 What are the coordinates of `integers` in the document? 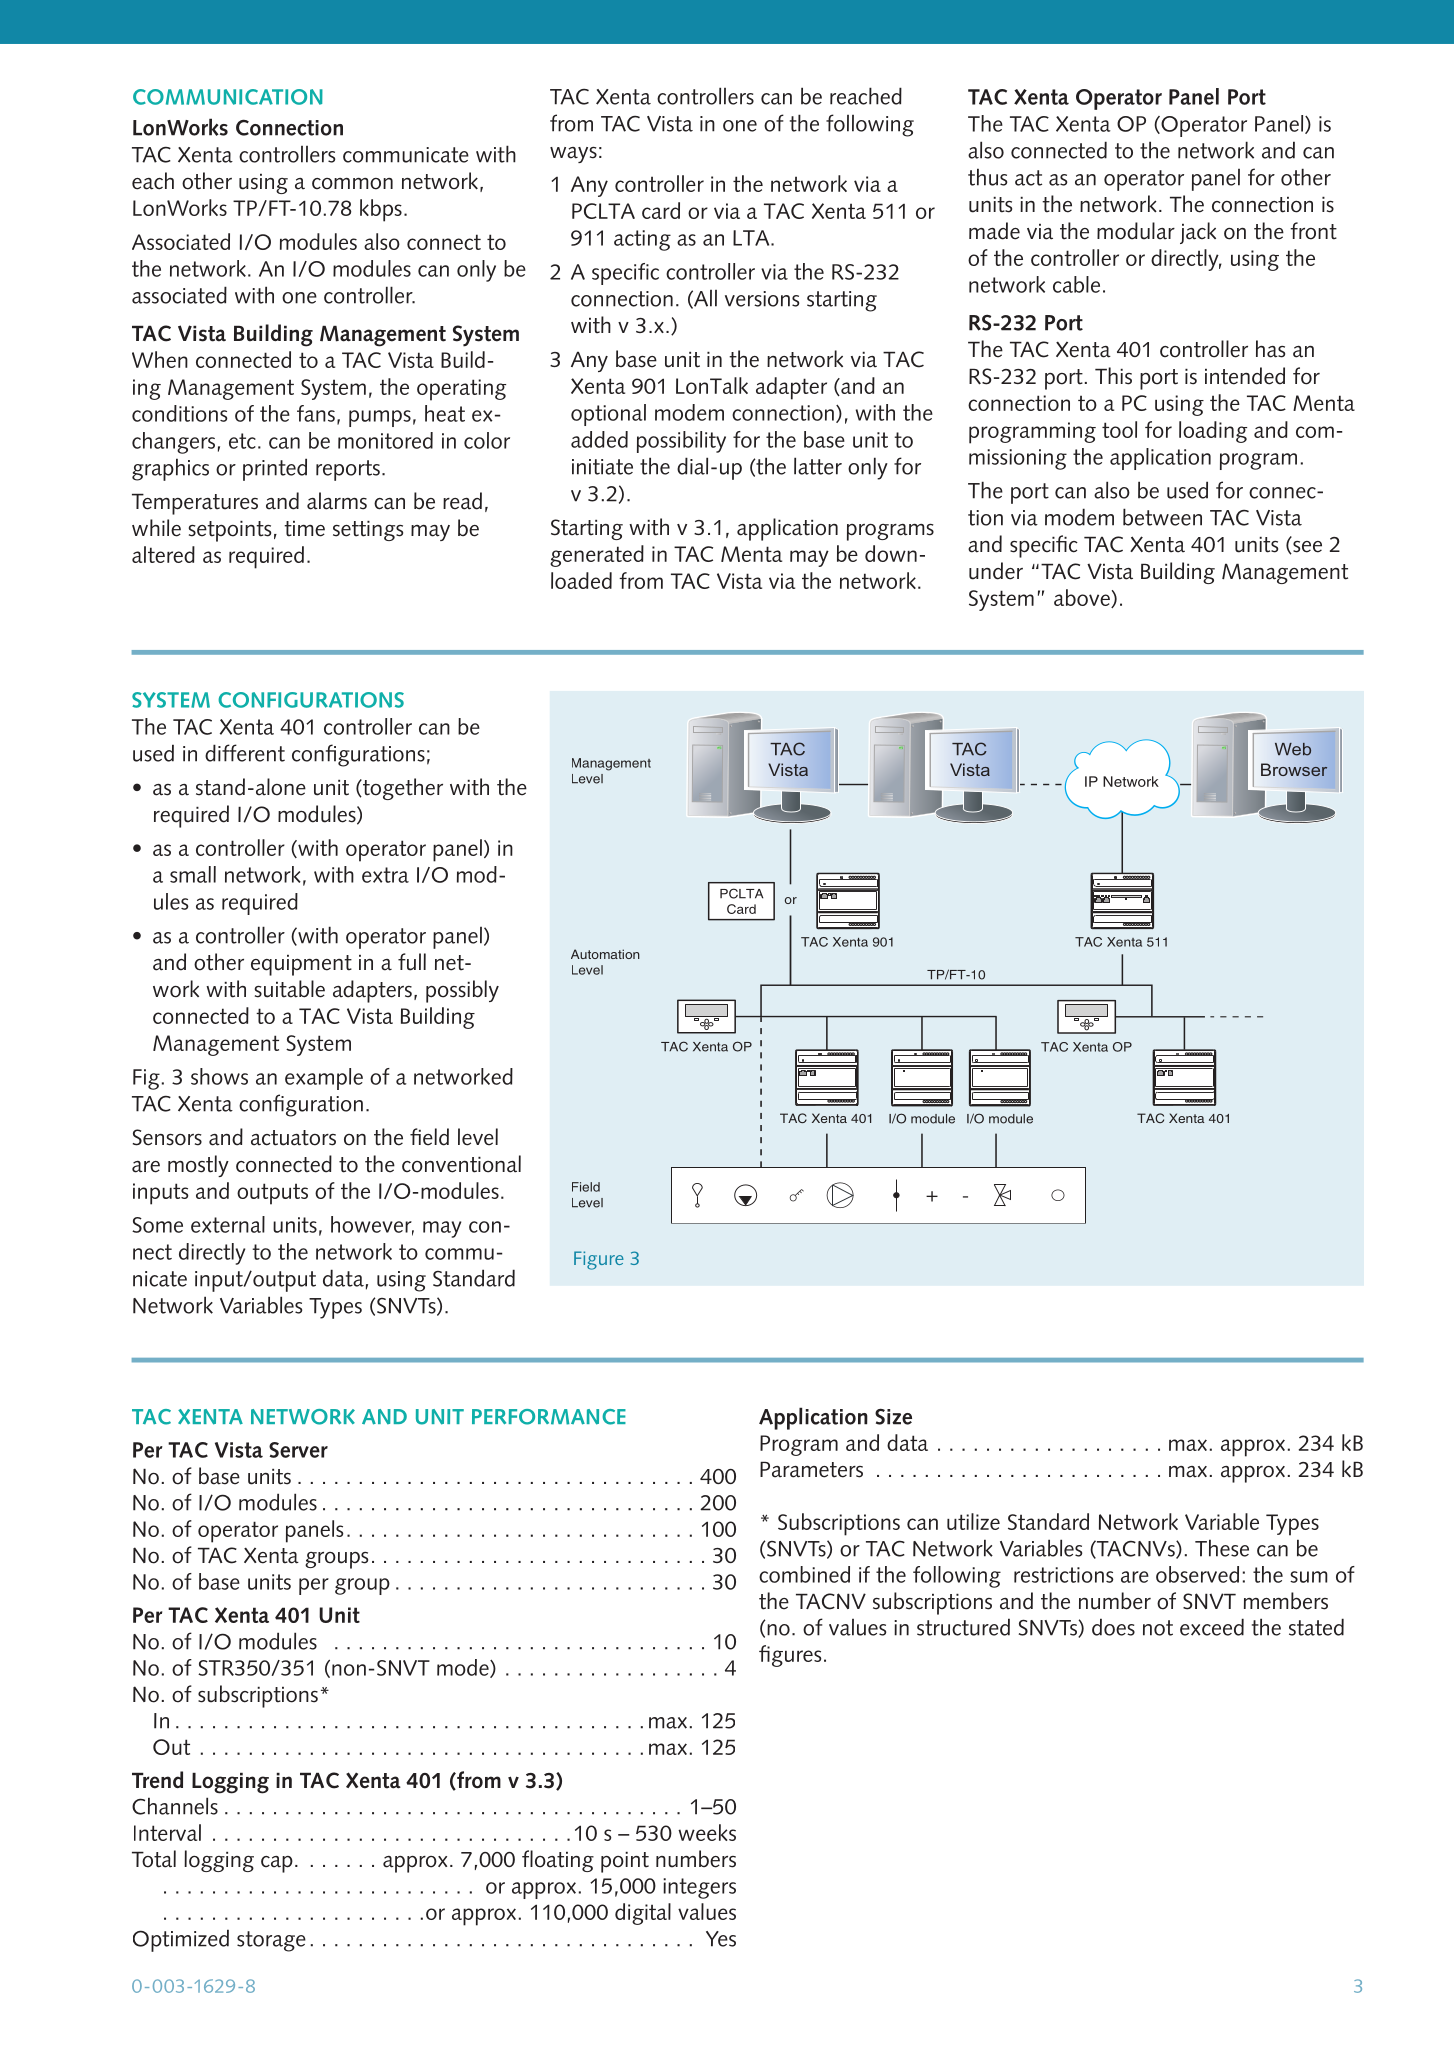 It's located at (699, 1888).
